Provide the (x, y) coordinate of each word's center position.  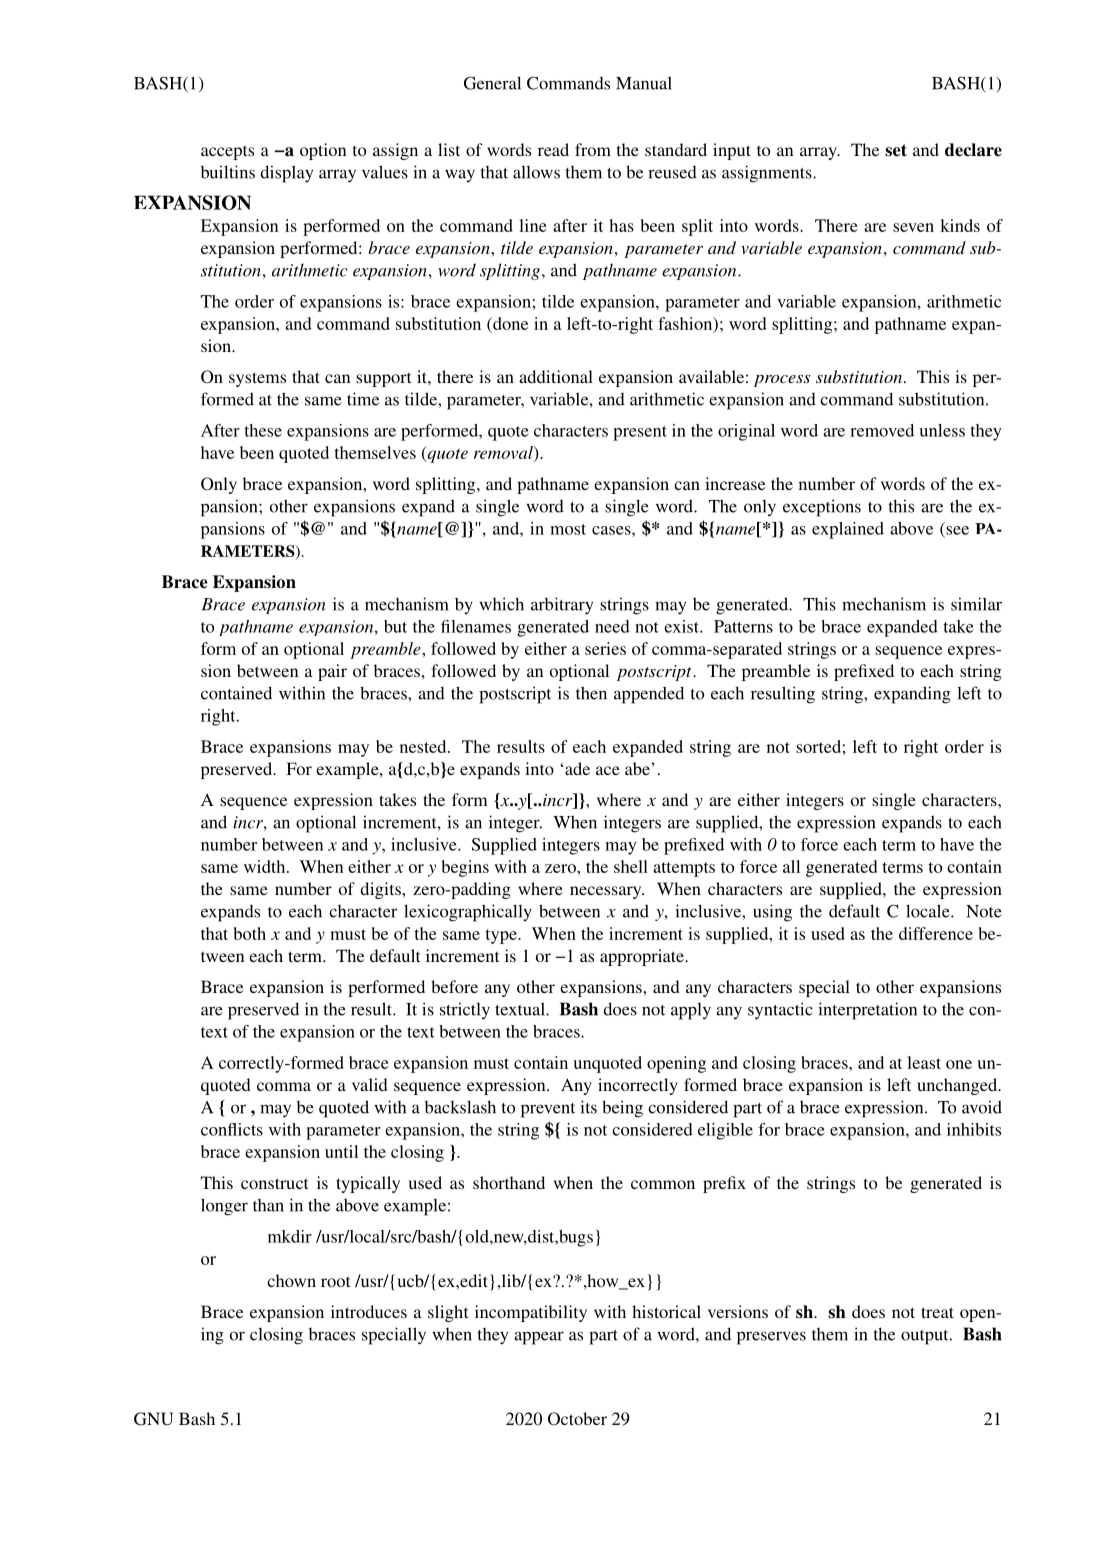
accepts (227, 152)
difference (936, 933)
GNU (153, 1419)
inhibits (974, 1129)
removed (882, 430)
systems (257, 379)
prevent (548, 1110)
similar (976, 604)
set (896, 150)
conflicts (232, 1129)
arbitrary (562, 606)
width (266, 866)
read (553, 149)
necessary (607, 892)
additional (556, 376)
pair (332, 672)
